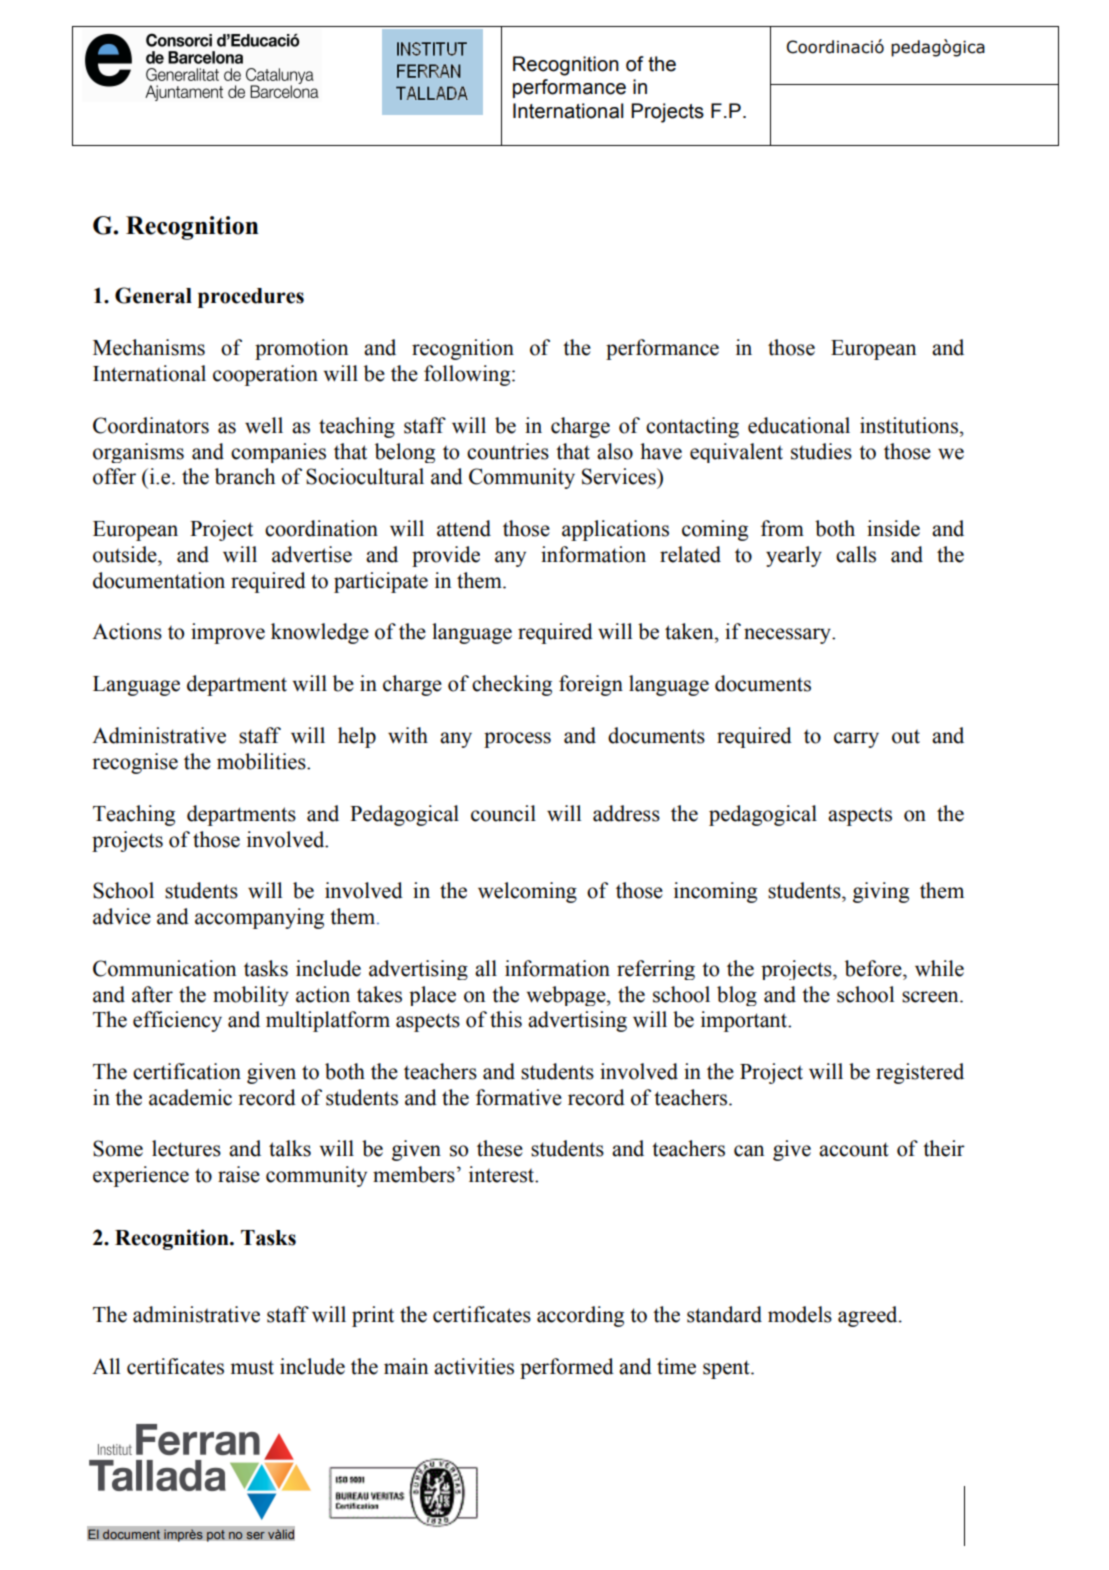  Describe the element at coordinates (135, 763) in the document. I see `recognise` at that location.
